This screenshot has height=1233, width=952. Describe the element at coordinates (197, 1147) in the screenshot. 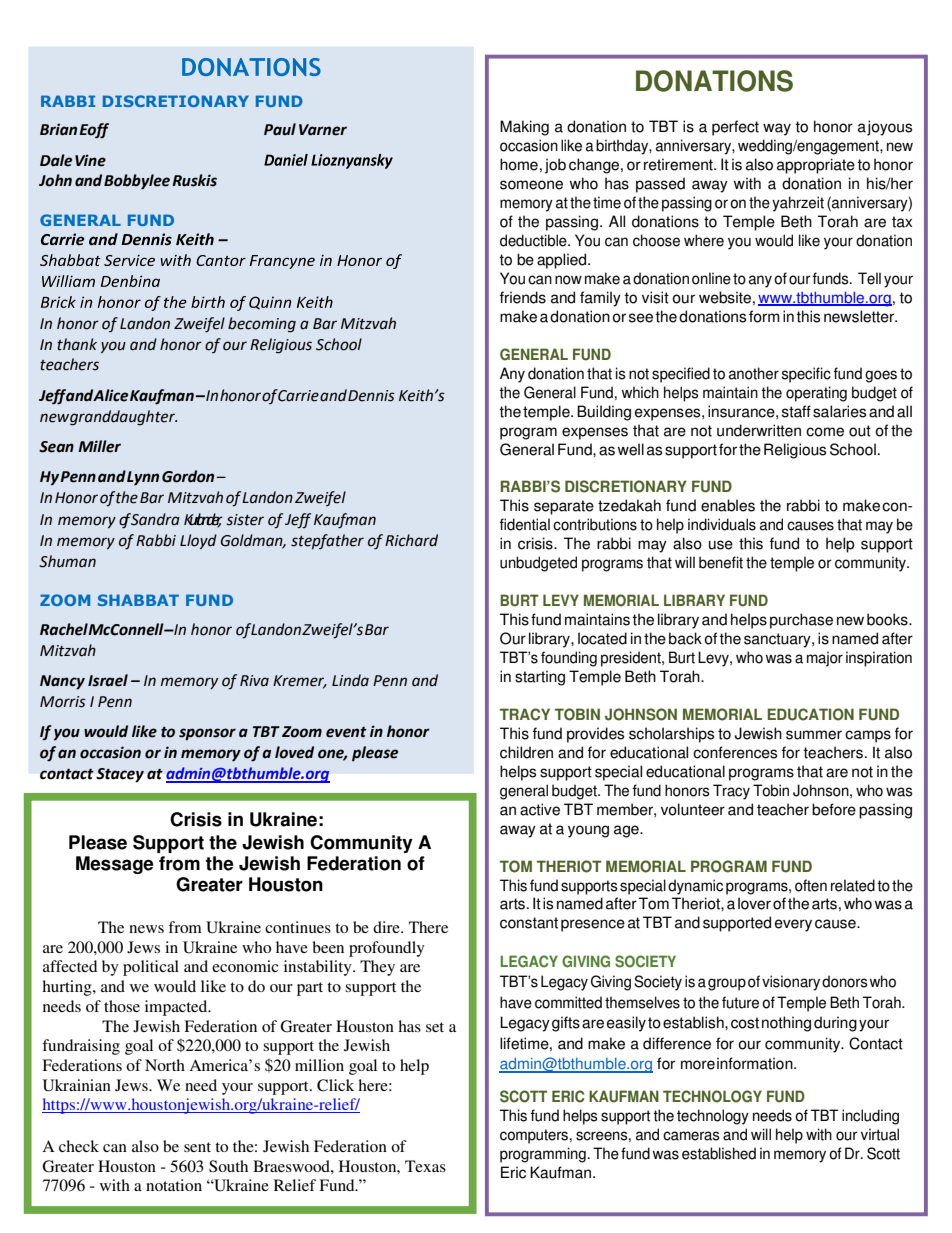

I see `sent` at that location.
